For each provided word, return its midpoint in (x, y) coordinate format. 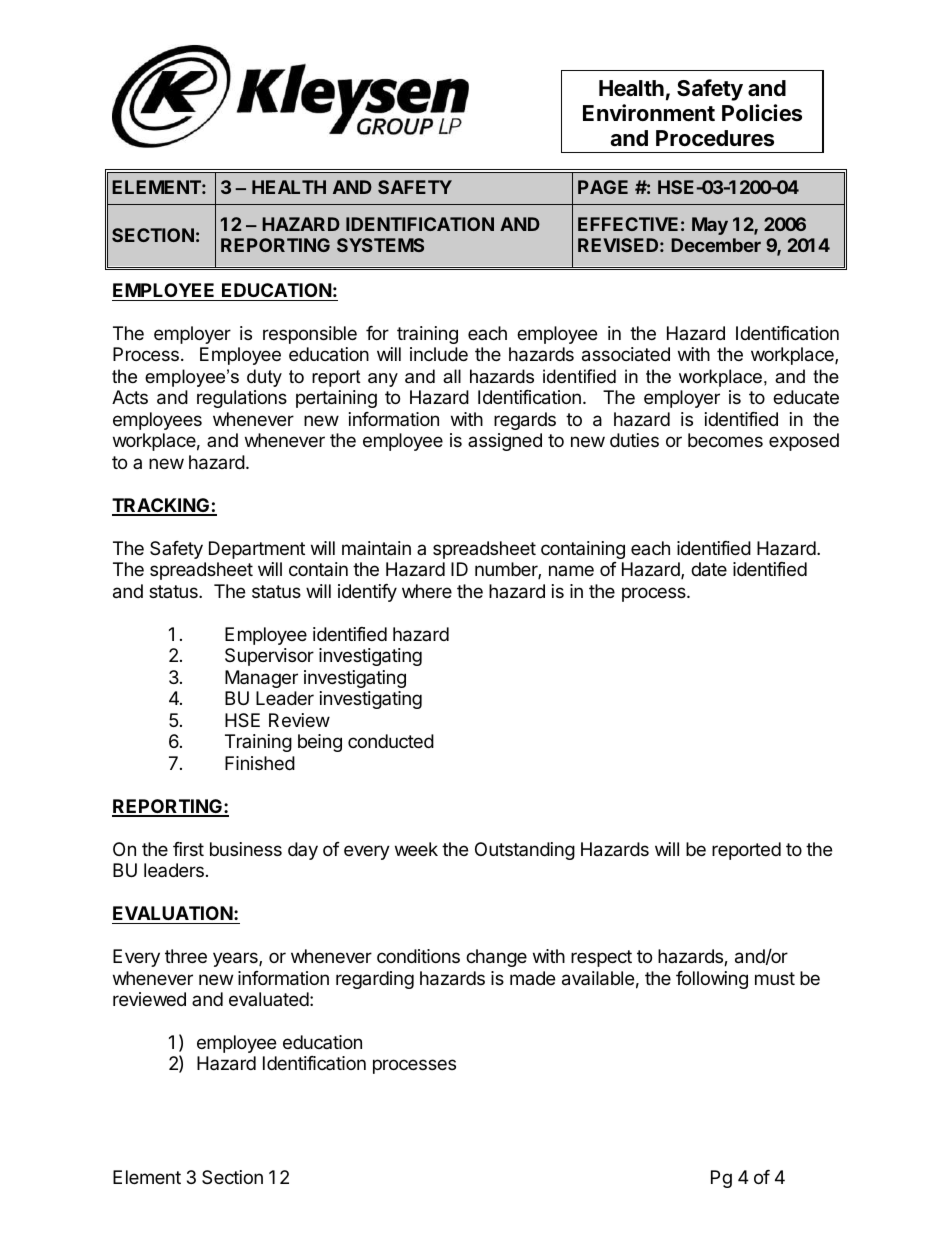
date (709, 569)
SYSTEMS (380, 245)
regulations (242, 399)
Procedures (715, 138)
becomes (725, 440)
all (452, 376)
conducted (391, 741)
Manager (261, 679)
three (186, 956)
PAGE (603, 187)
